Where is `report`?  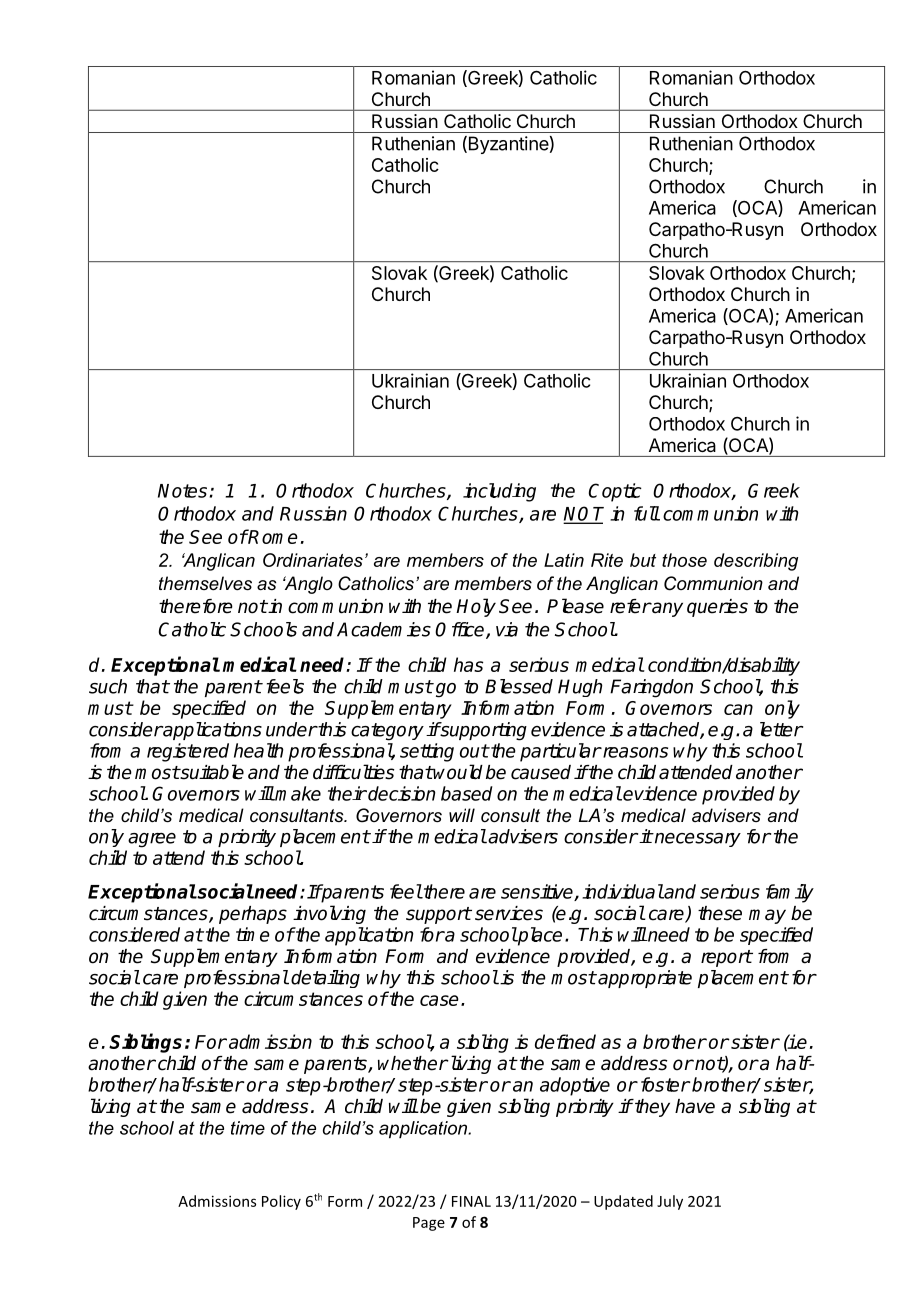 report is located at coordinates (726, 958).
